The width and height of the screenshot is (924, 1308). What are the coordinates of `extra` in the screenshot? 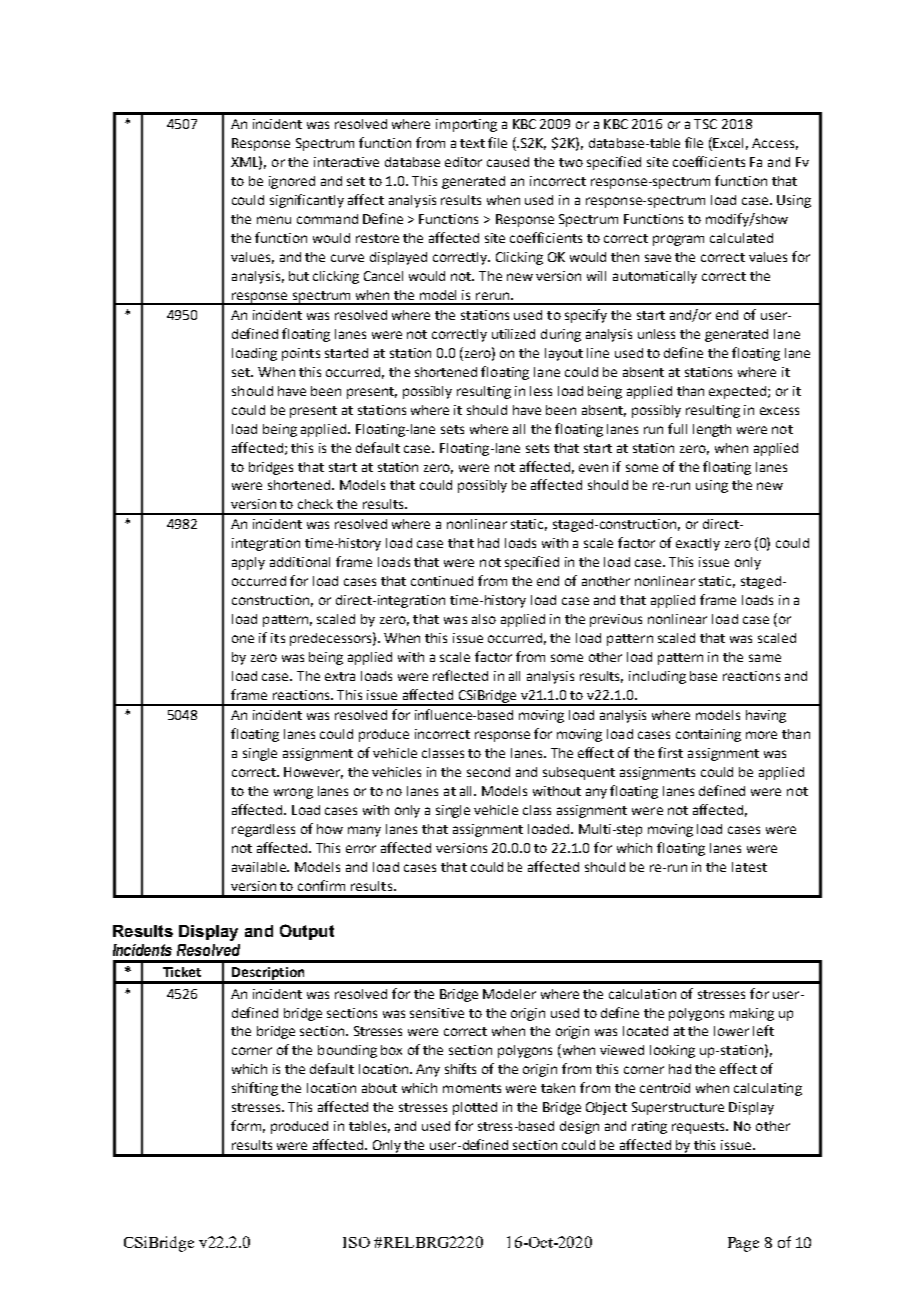 It's located at (340, 676).
